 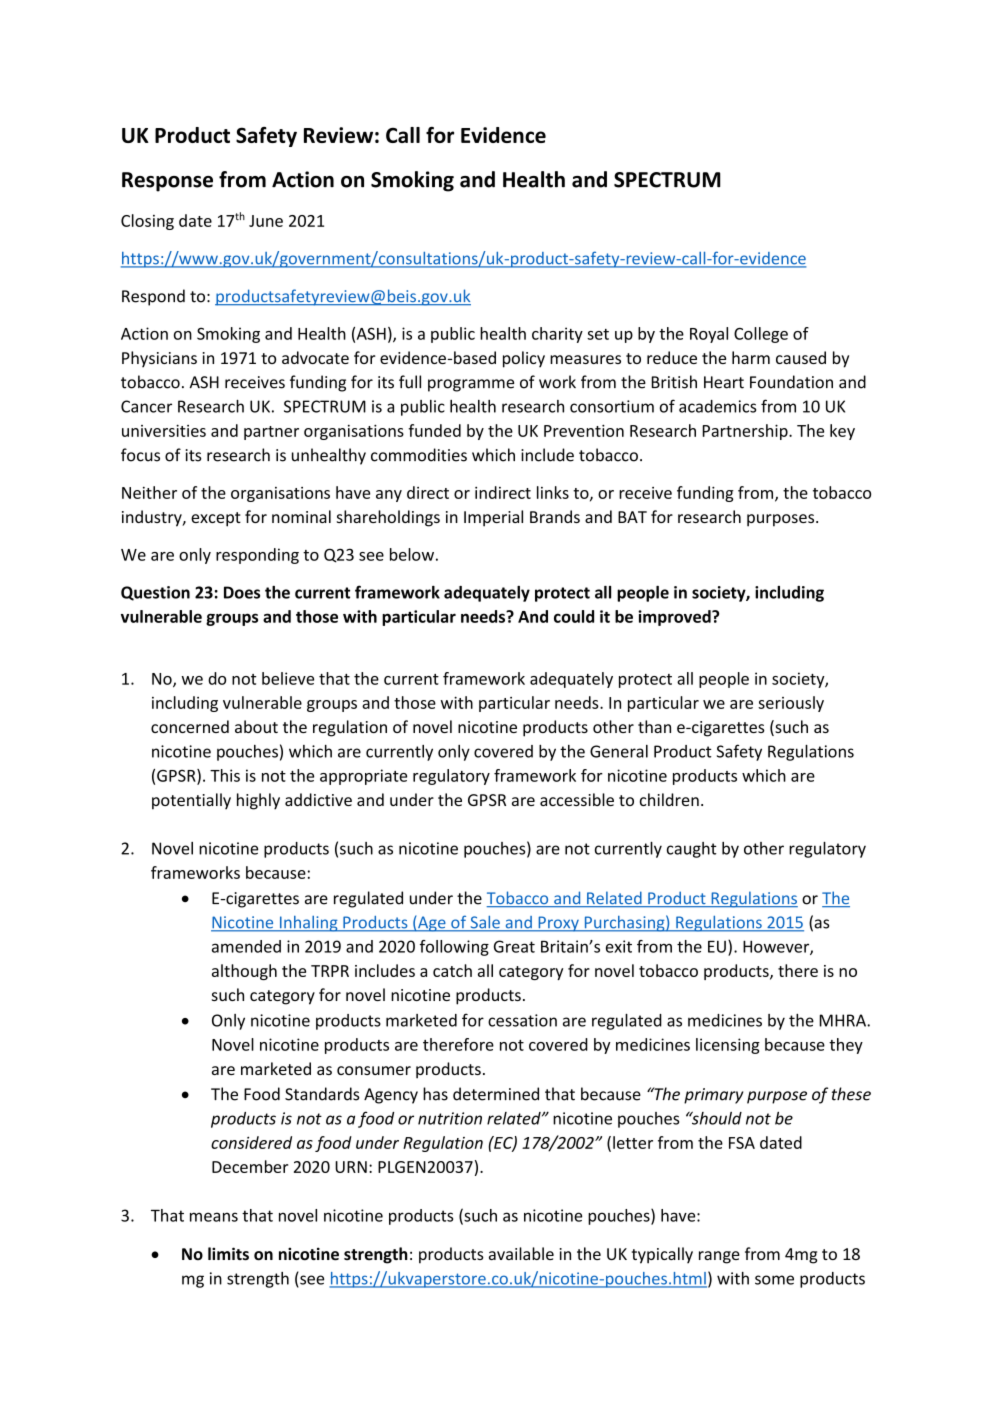 I want to click on seriously, so click(x=791, y=704).
